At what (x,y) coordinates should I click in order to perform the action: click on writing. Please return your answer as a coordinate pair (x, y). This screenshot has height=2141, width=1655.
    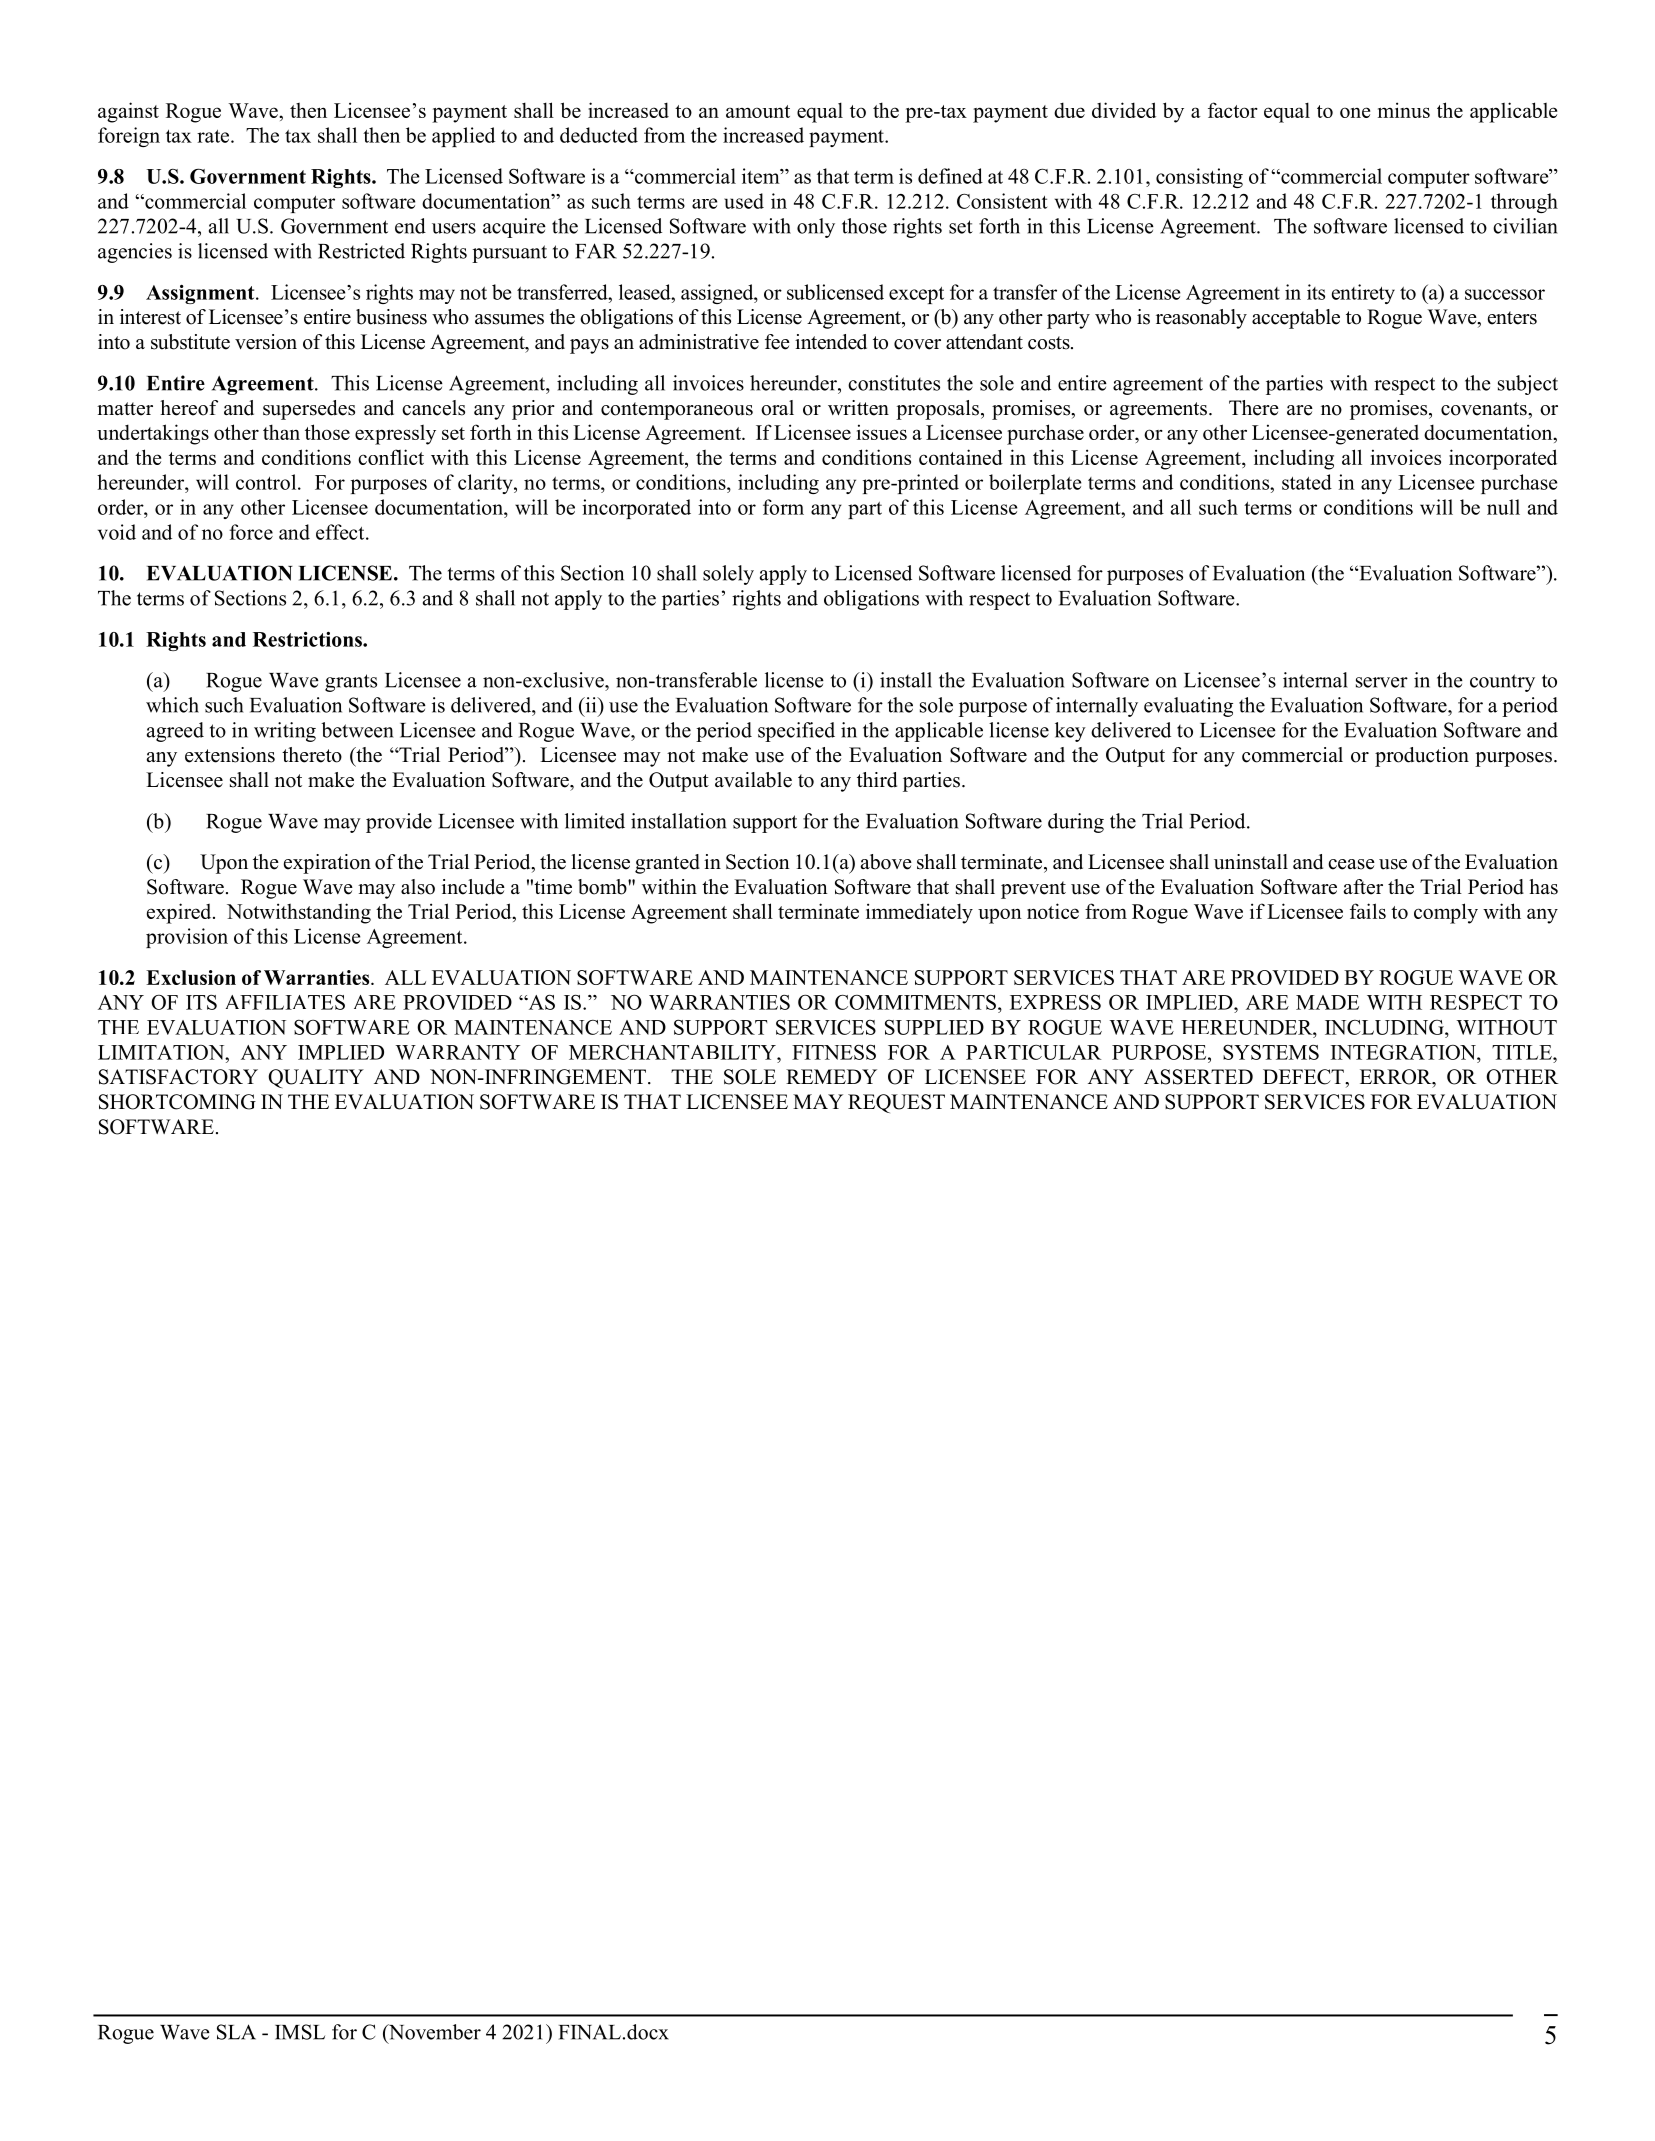
    Looking at the image, I should click on (285, 732).
